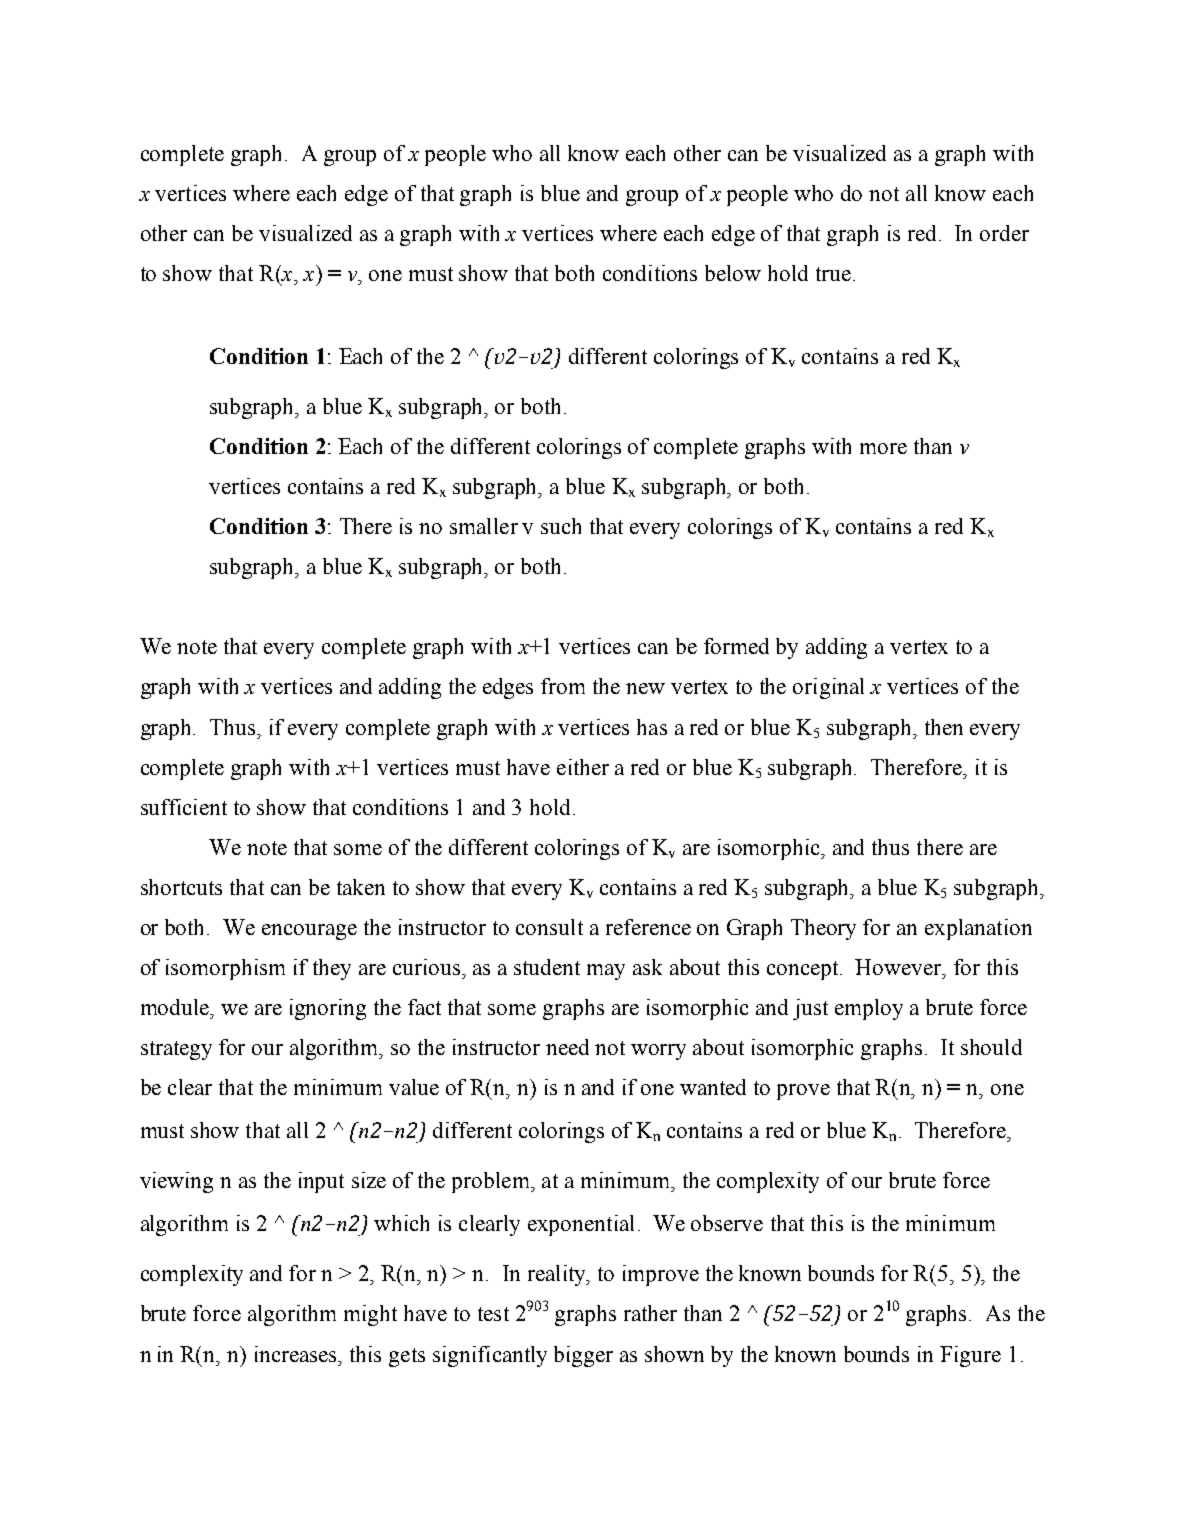  I want to click on original, so click(828, 688).
